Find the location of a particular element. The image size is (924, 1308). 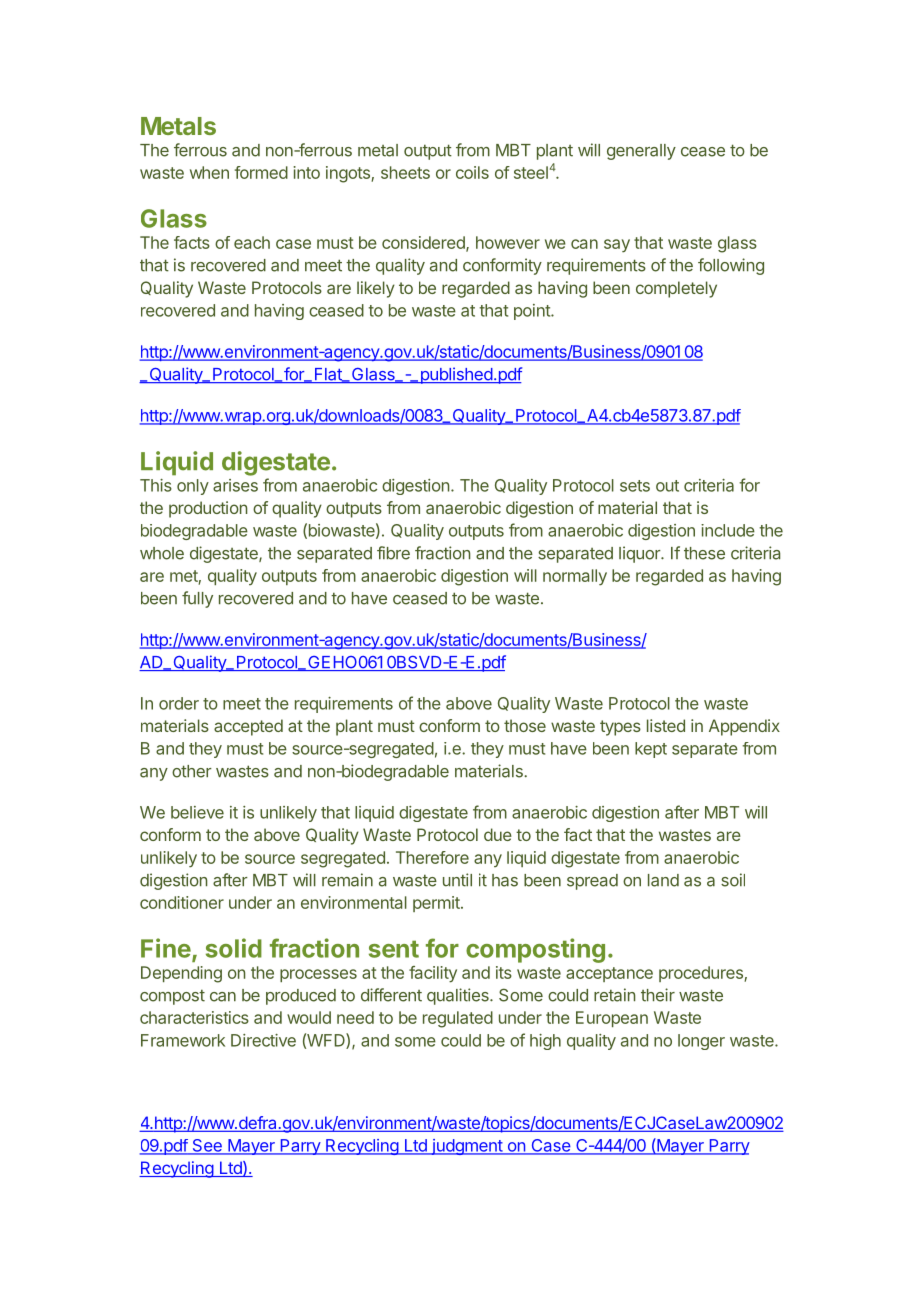

arises is located at coordinates (235, 485).
